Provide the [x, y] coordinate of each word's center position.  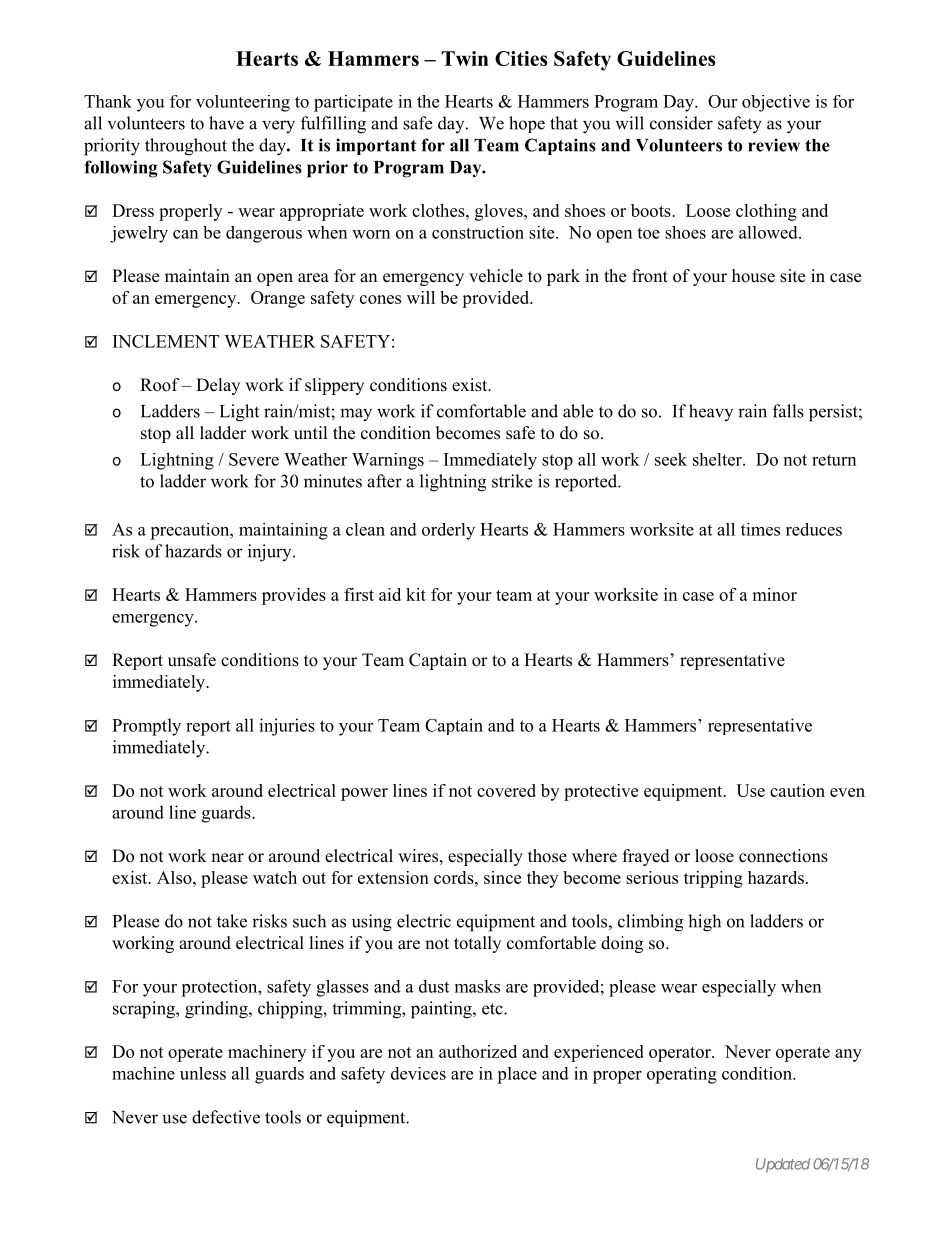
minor [774, 594]
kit [416, 594]
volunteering [243, 103]
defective [226, 1117]
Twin [465, 58]
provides [294, 596]
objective [776, 103]
